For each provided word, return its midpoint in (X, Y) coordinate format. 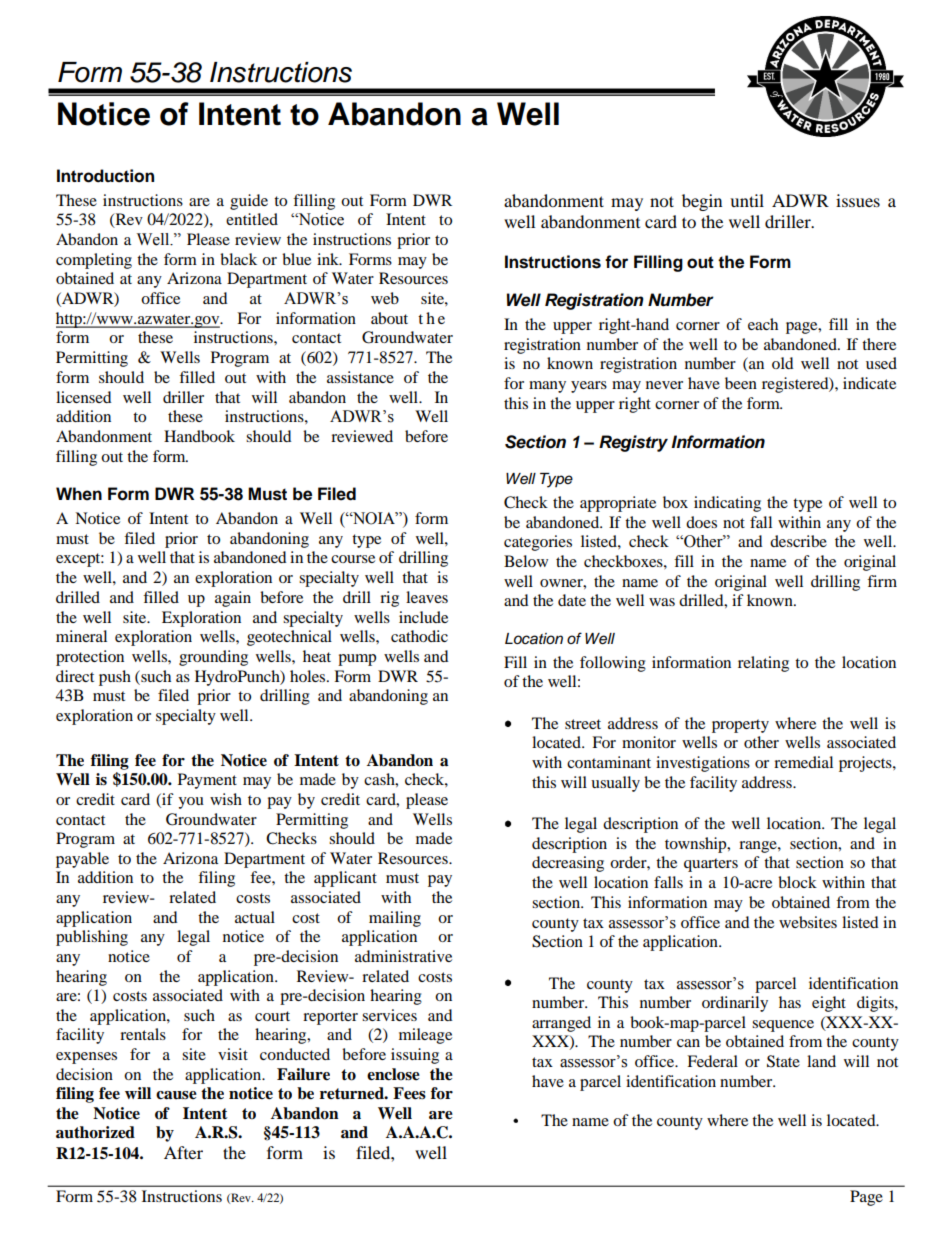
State (783, 1061)
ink (329, 259)
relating (763, 664)
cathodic (419, 636)
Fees (409, 1093)
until (747, 200)
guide (249, 202)
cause (176, 1095)
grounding (213, 658)
